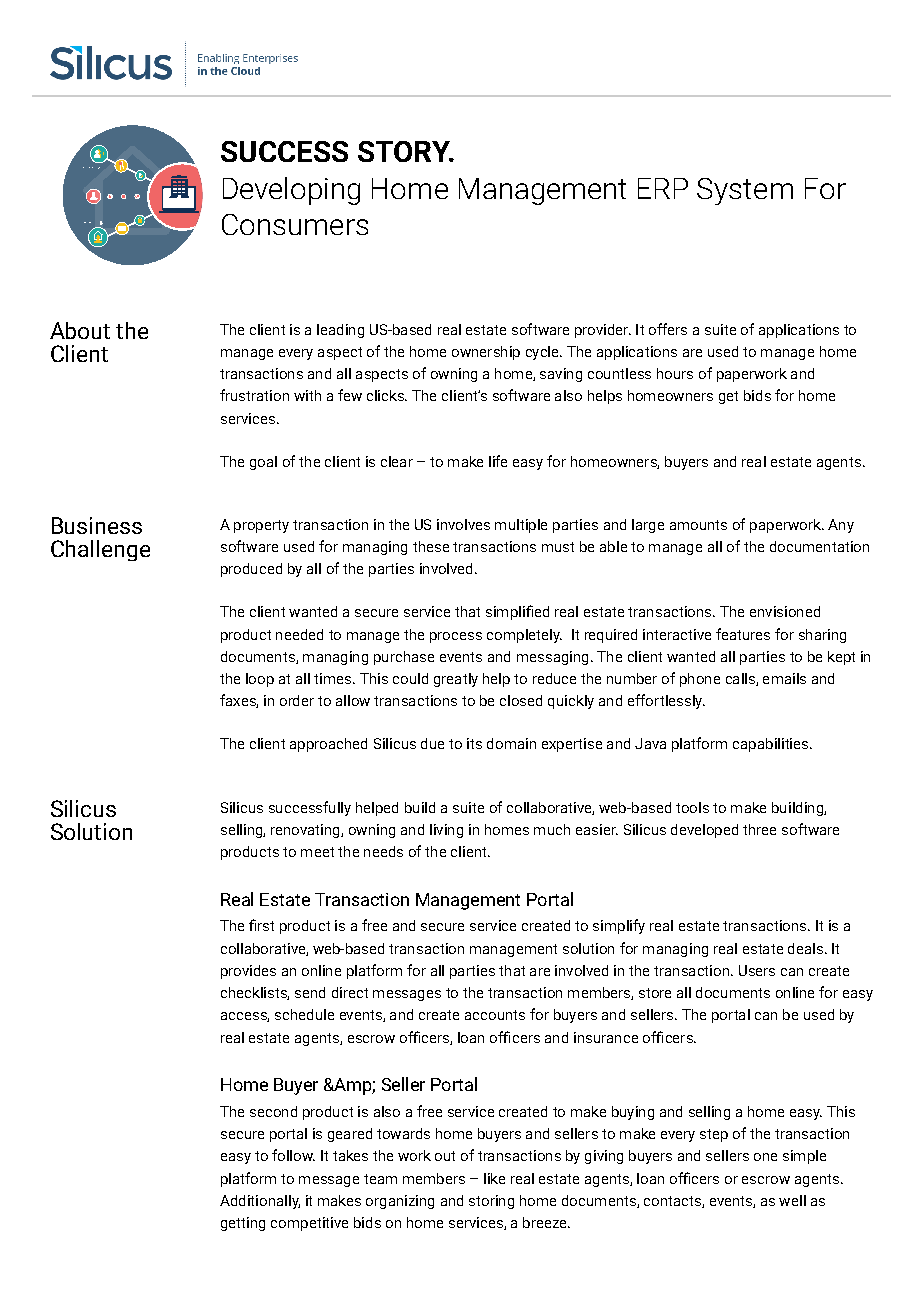 Image resolution: width=924 pixels, height=1307 pixels. What do you see at coordinates (456, 680) in the page?
I see `greatly` at bounding box center [456, 680].
